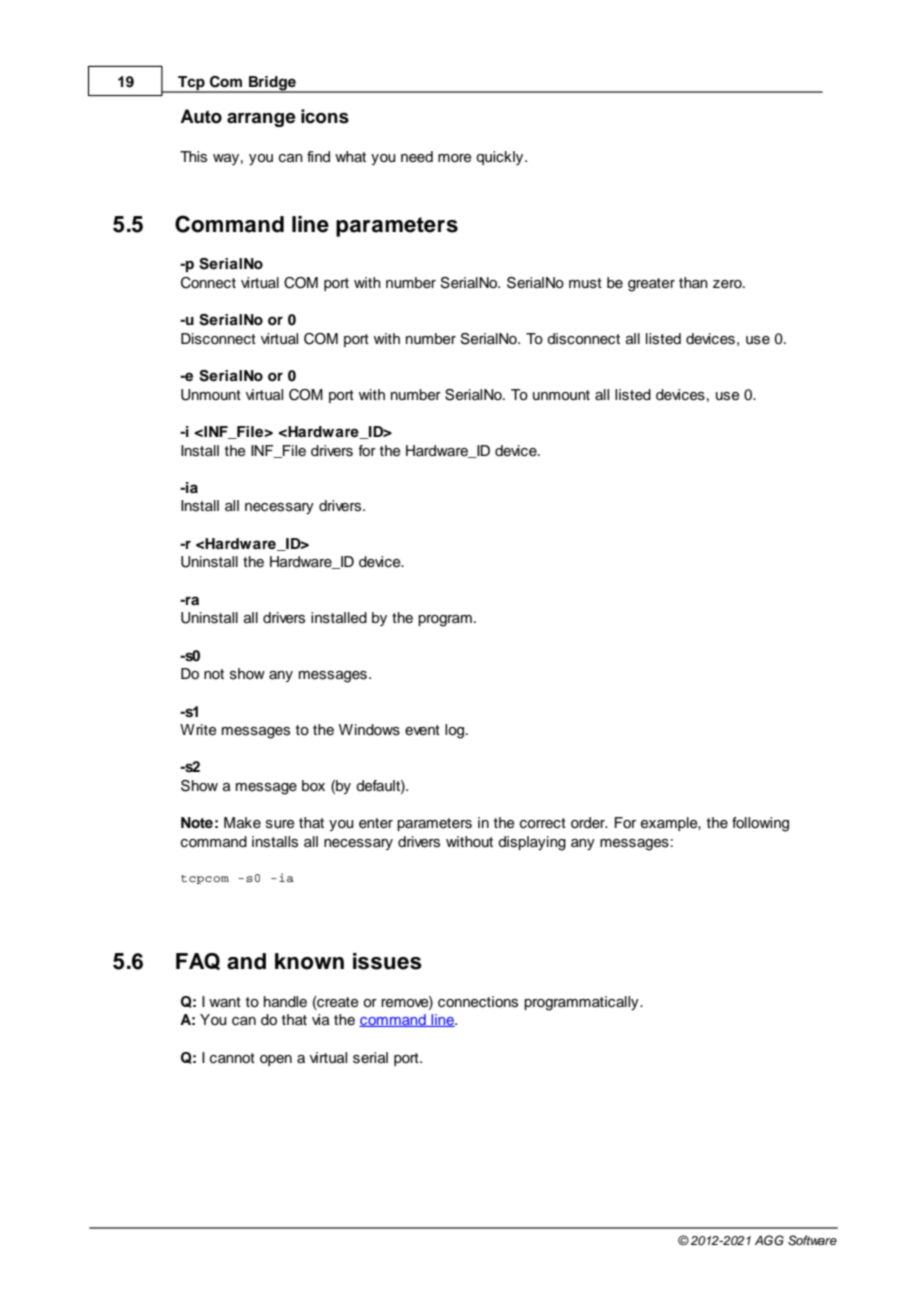 Image resolution: width=924 pixels, height=1308 pixels. Describe the element at coordinates (693, 282) in the image. I see `than` at that location.
